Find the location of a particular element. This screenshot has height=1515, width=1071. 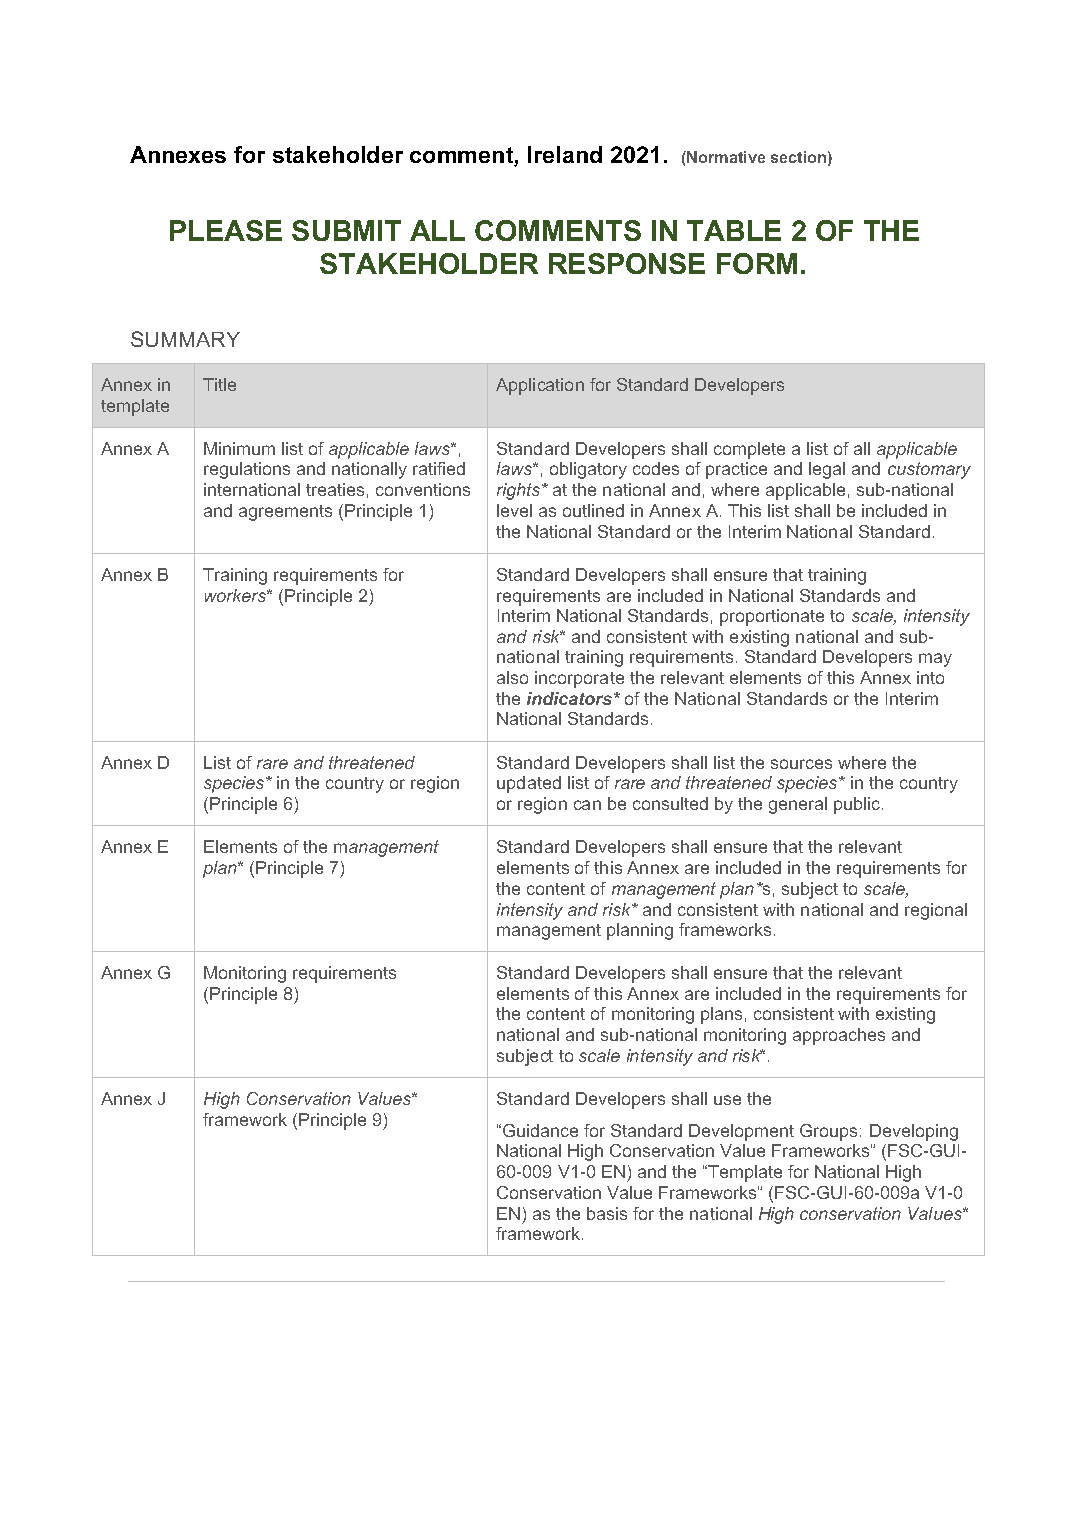

Minimum is located at coordinates (239, 448).
